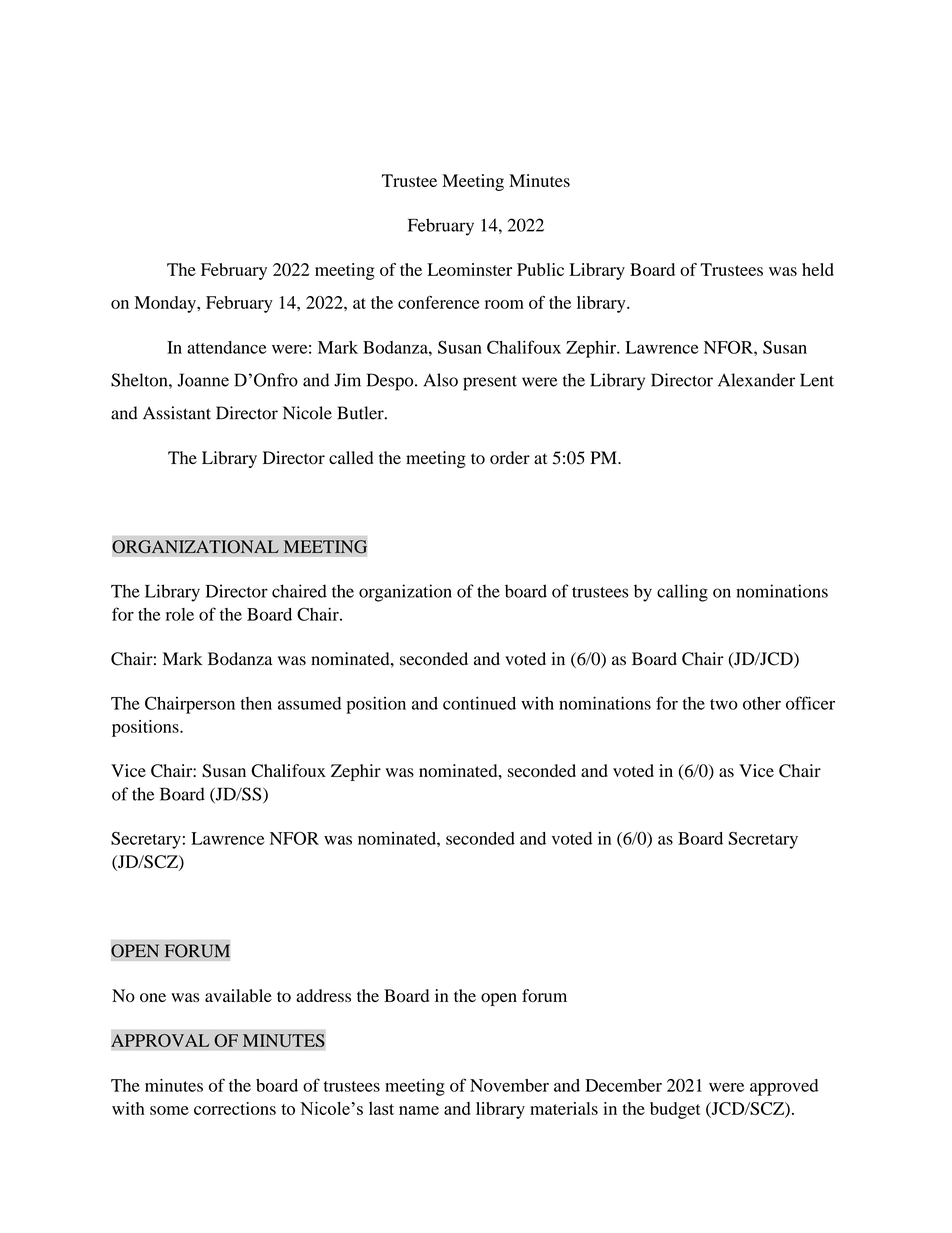  Describe the element at coordinates (784, 1087) in the page. I see `approved` at that location.
